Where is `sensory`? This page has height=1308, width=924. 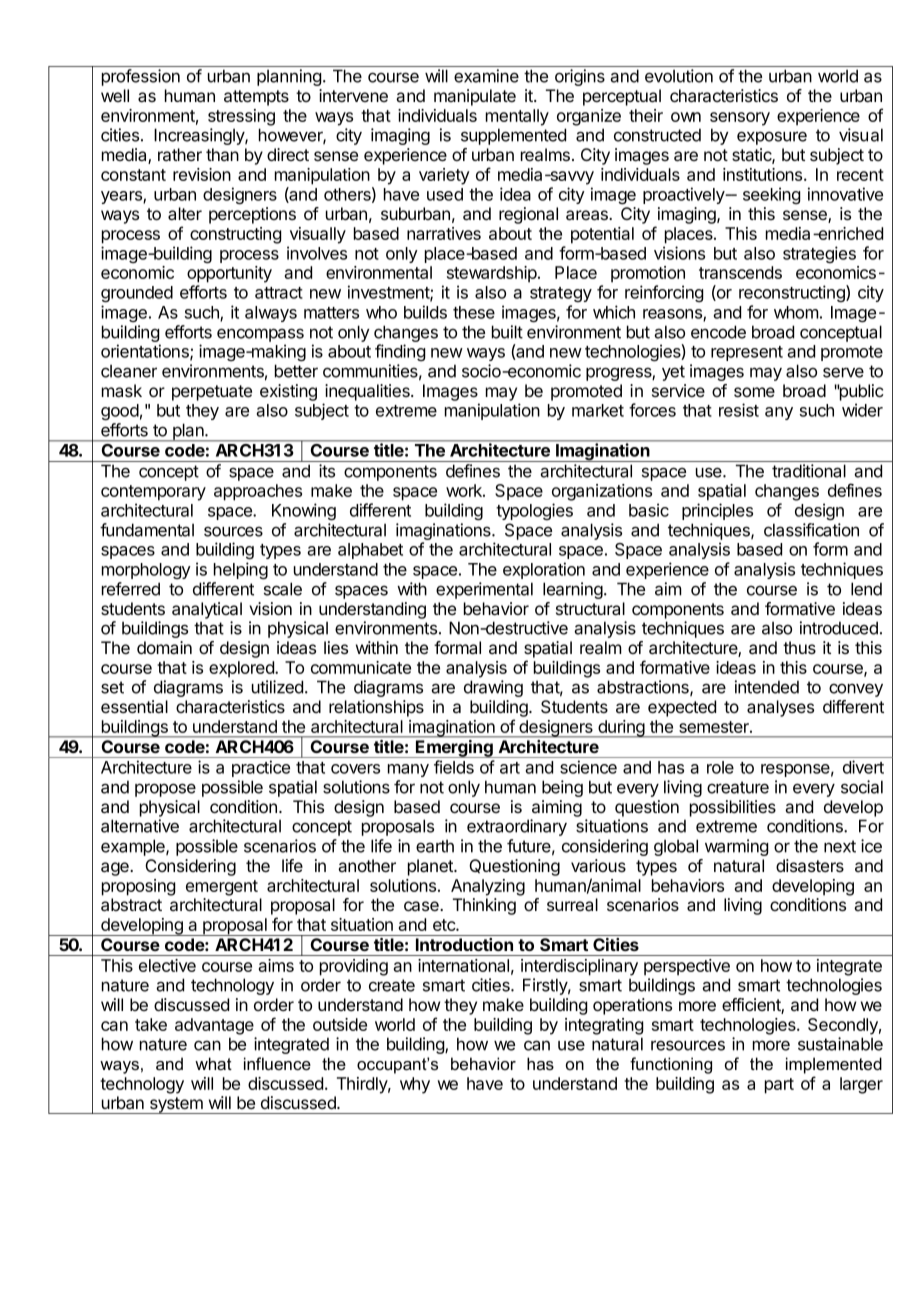 sensory is located at coordinates (740, 119).
